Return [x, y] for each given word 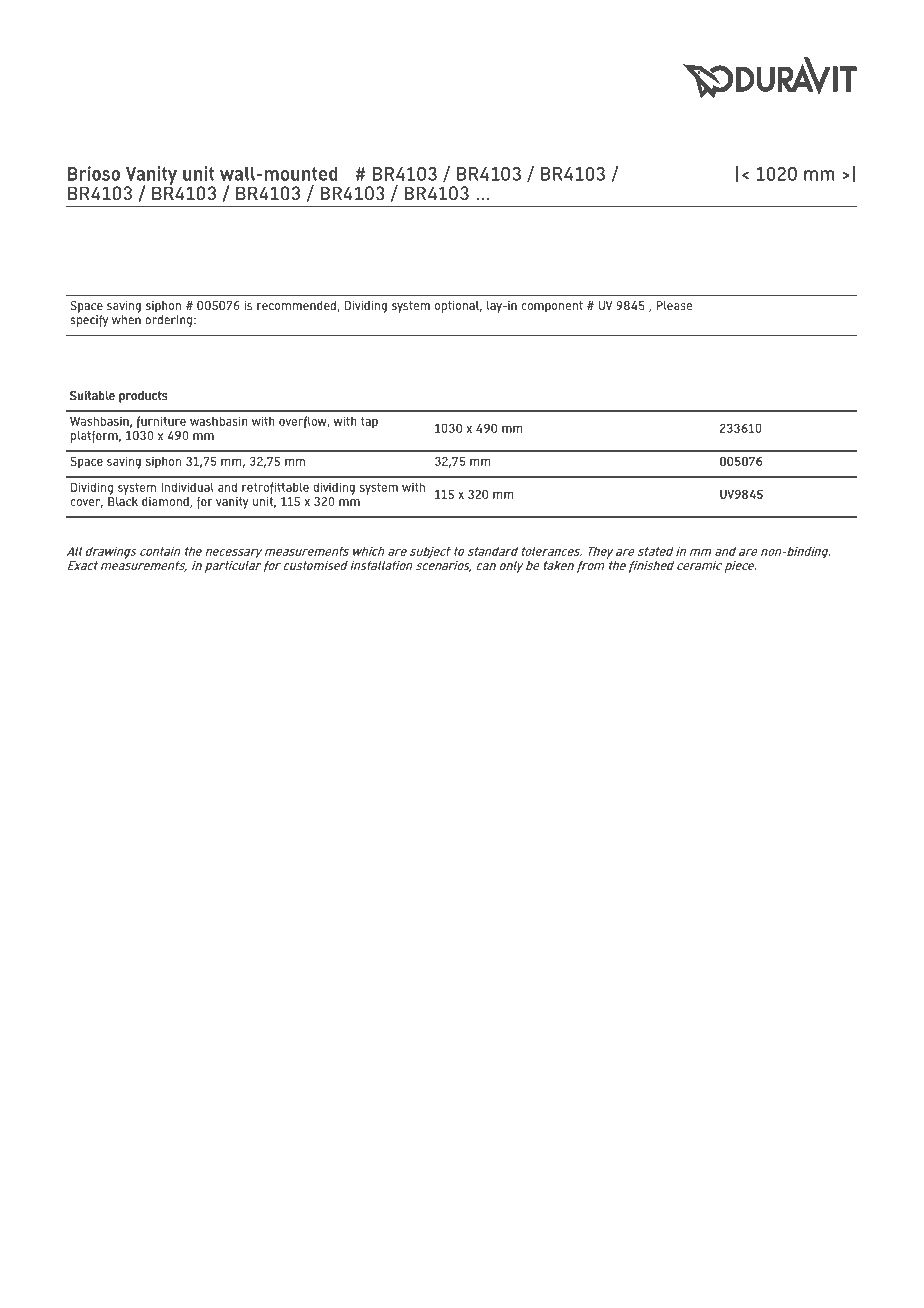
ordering [168, 319]
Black [123, 500]
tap [369, 423]
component [552, 307]
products [143, 397]
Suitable [92, 396]
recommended [297, 306]
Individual [187, 487]
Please [674, 305]
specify [89, 319]
